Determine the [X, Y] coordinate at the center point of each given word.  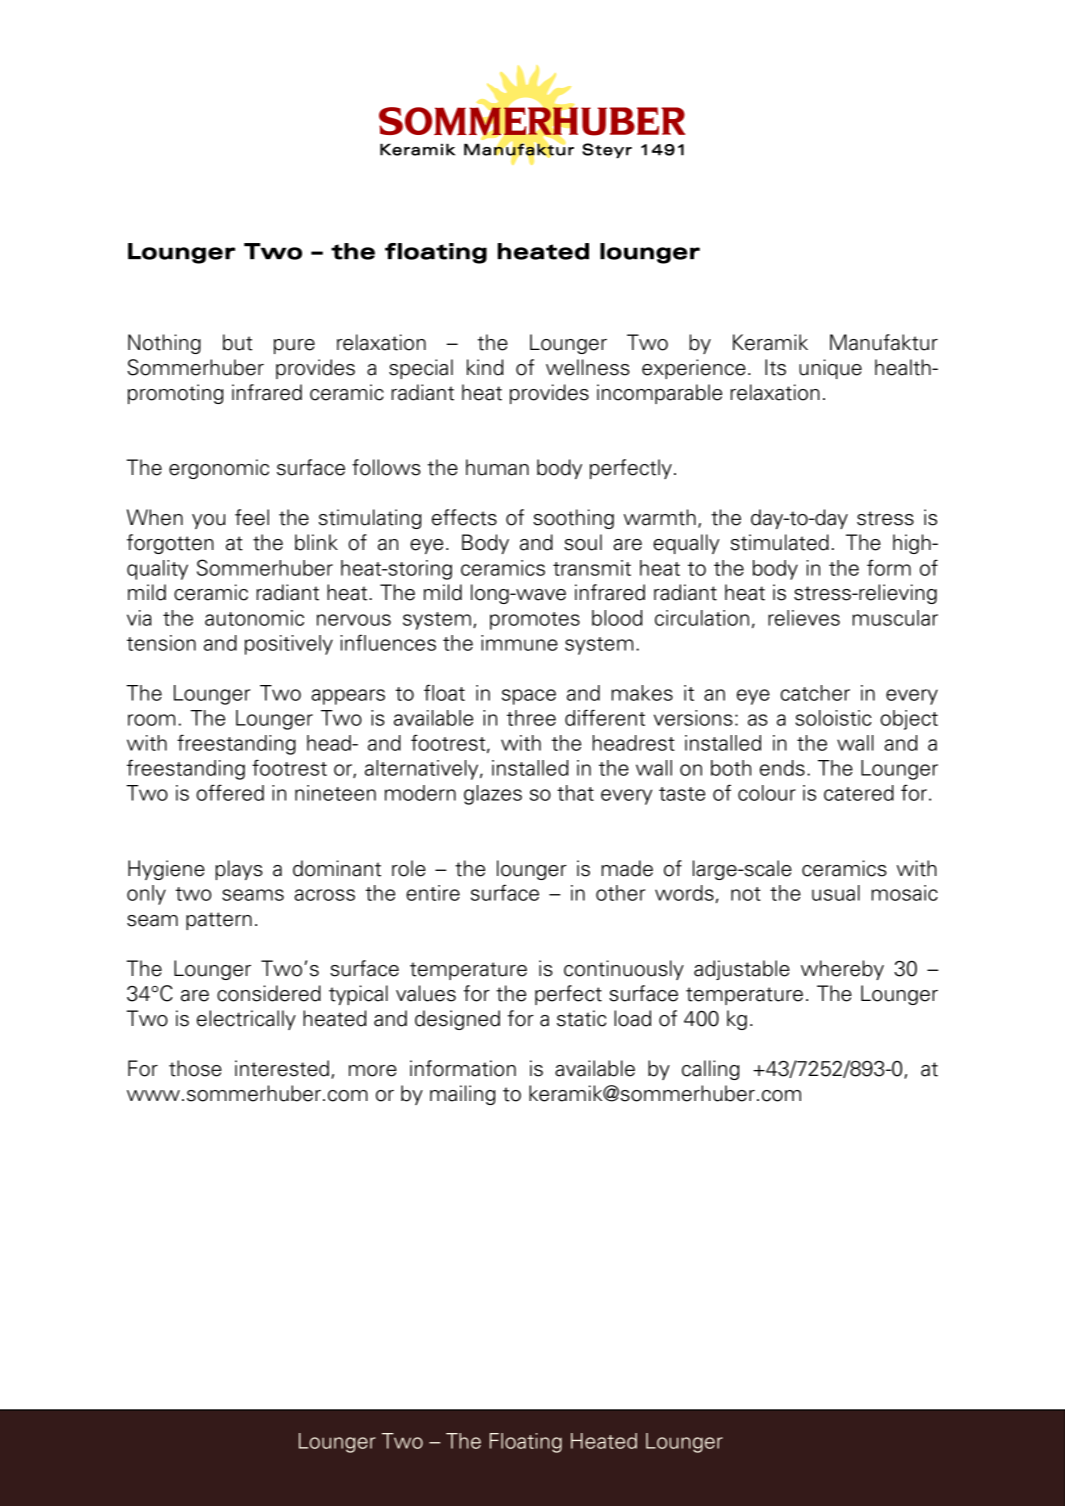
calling [710, 1070]
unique [830, 369]
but [238, 342]
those [195, 1068]
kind [485, 367]
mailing [462, 1095]
